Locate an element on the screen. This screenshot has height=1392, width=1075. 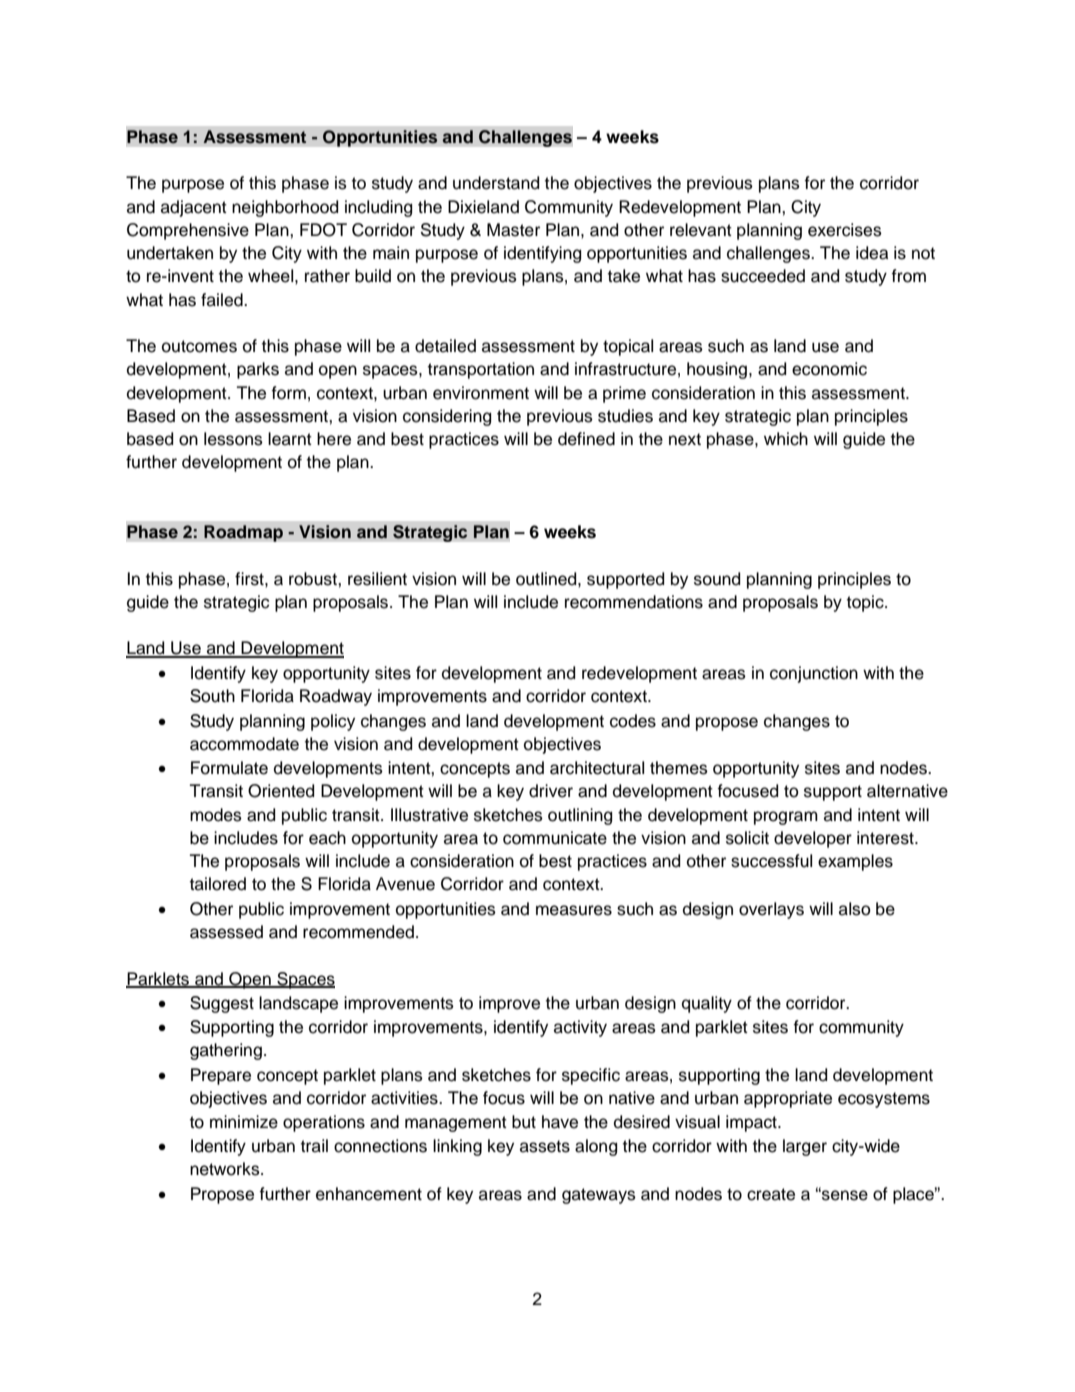
developer is located at coordinates (813, 839).
